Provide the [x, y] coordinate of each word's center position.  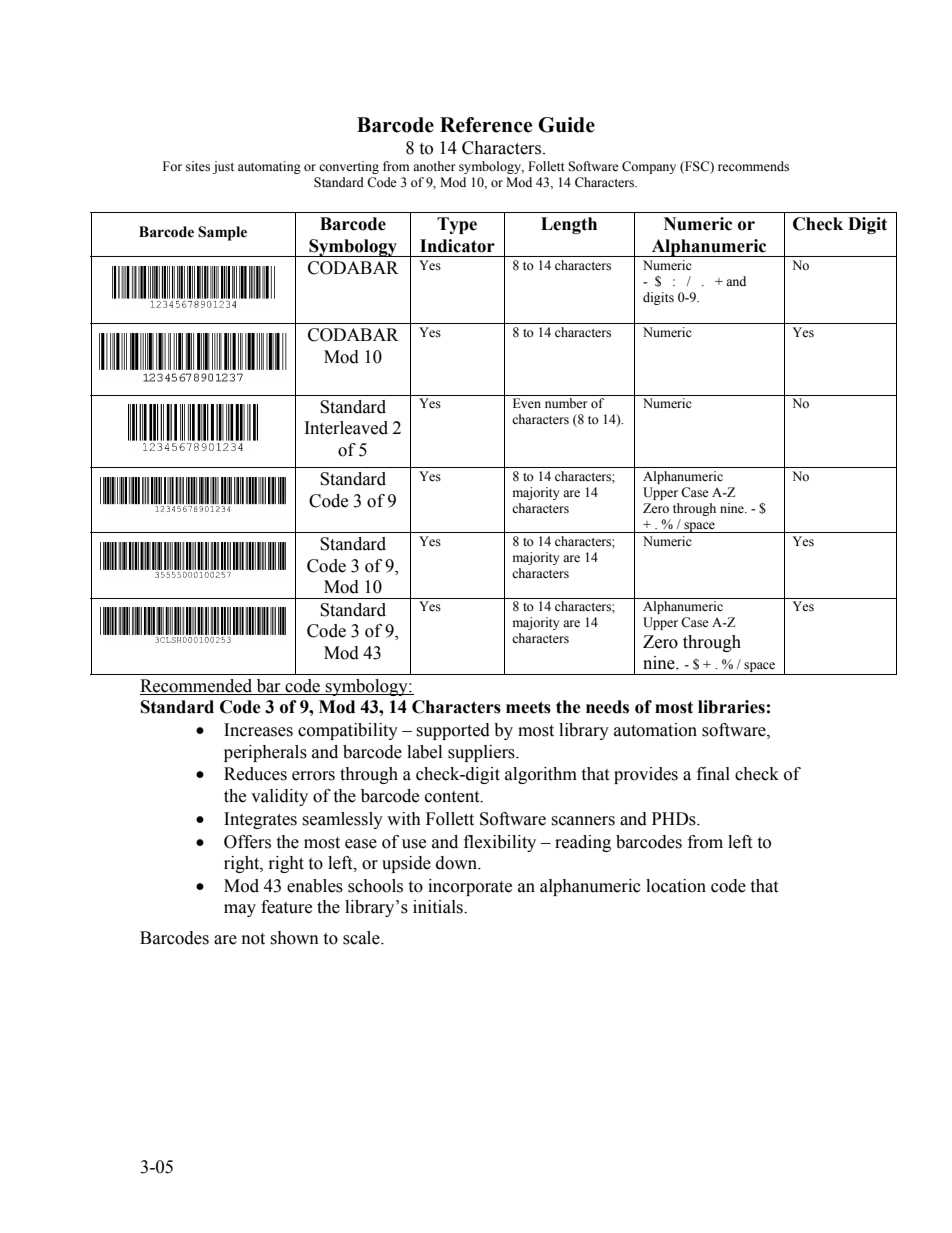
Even [527, 403]
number [566, 403]
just [223, 167]
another [434, 166]
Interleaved [346, 428]
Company [649, 167]
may [240, 910]
